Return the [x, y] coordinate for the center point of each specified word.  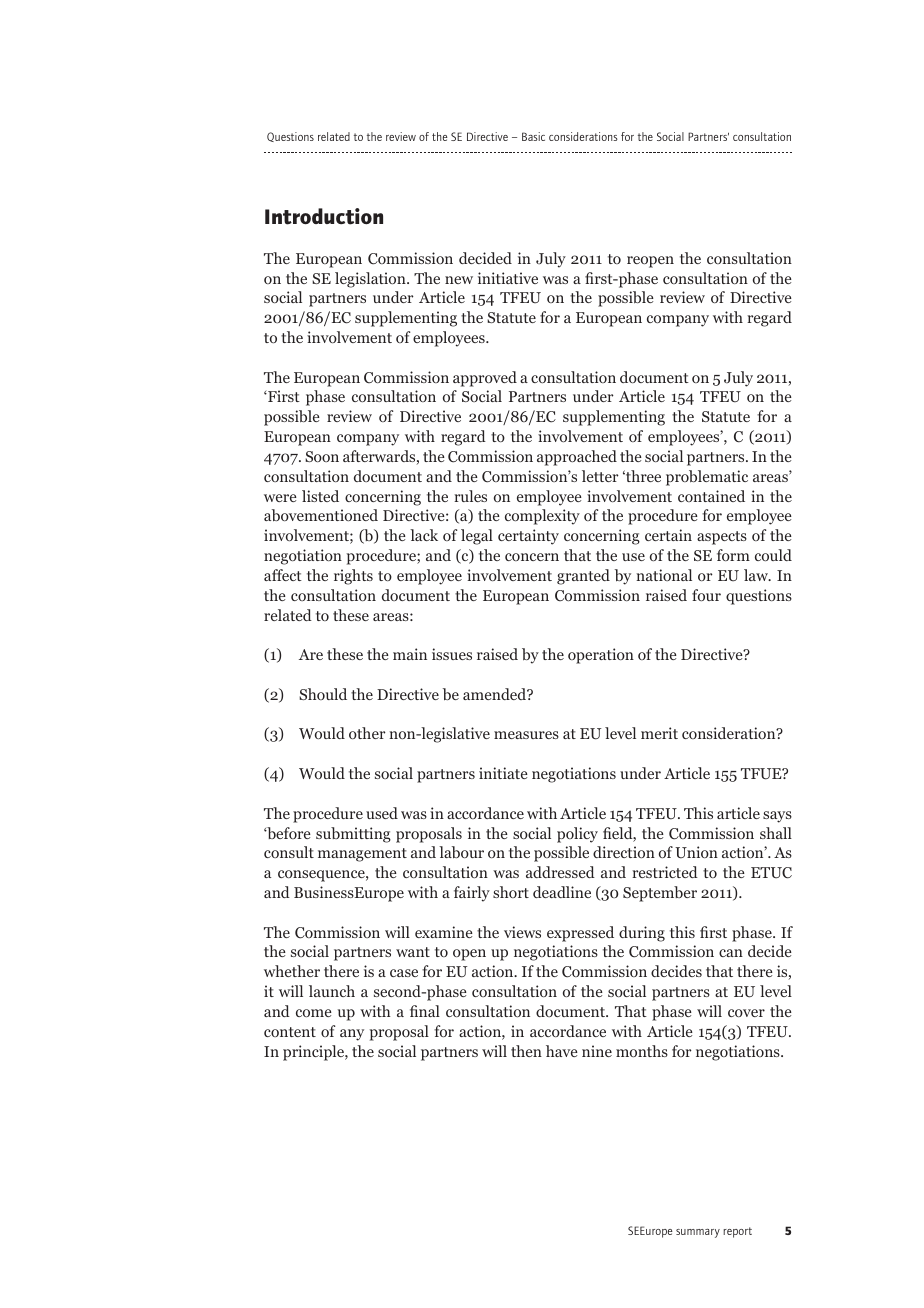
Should [323, 694]
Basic [533, 136]
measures [526, 735]
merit [659, 733]
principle [314, 1053]
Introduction [324, 216]
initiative [508, 278]
